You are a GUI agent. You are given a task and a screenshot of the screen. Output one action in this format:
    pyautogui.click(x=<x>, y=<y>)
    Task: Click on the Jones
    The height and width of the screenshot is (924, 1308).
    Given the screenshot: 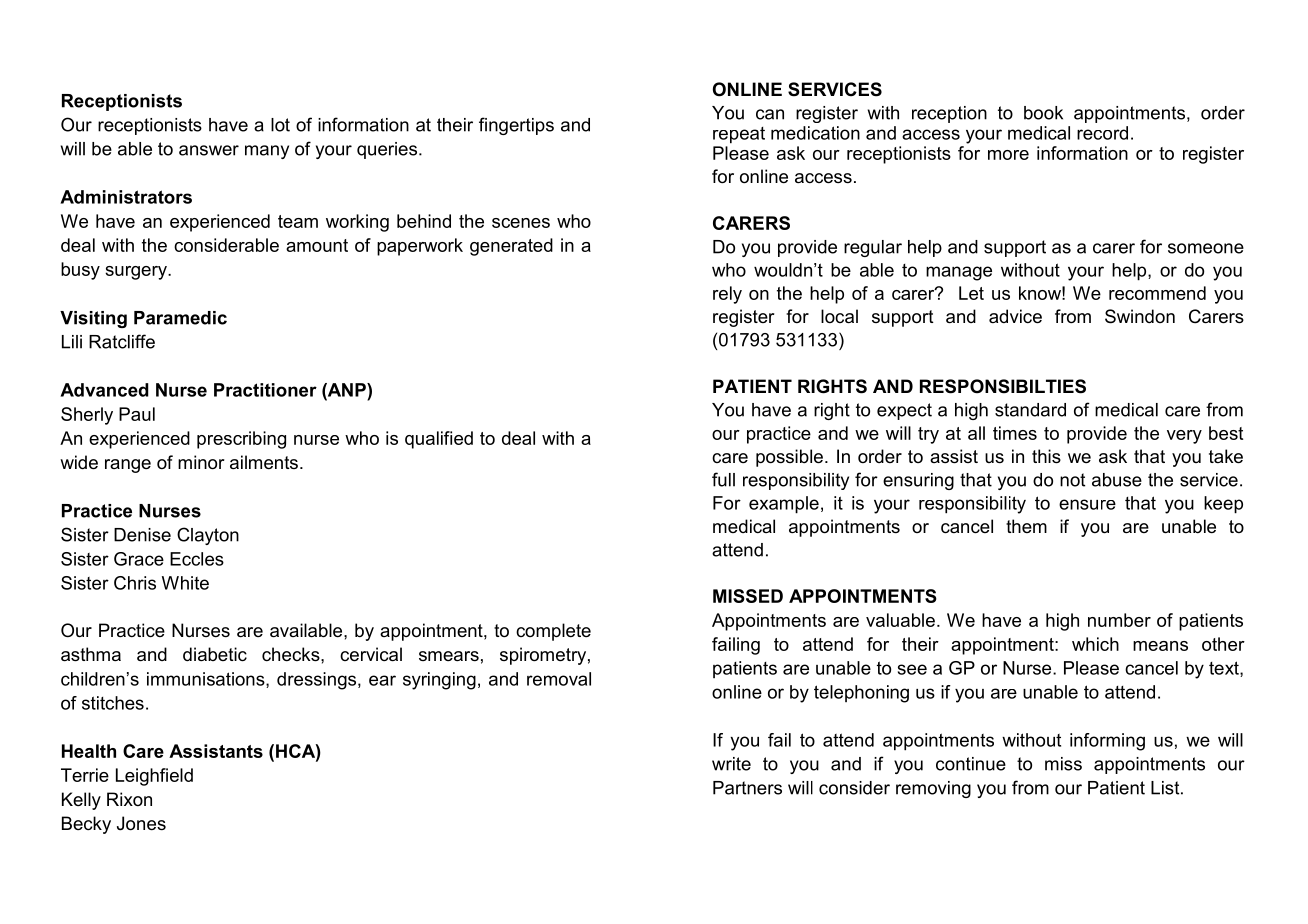 What is the action you would take?
    pyautogui.click(x=141, y=823)
